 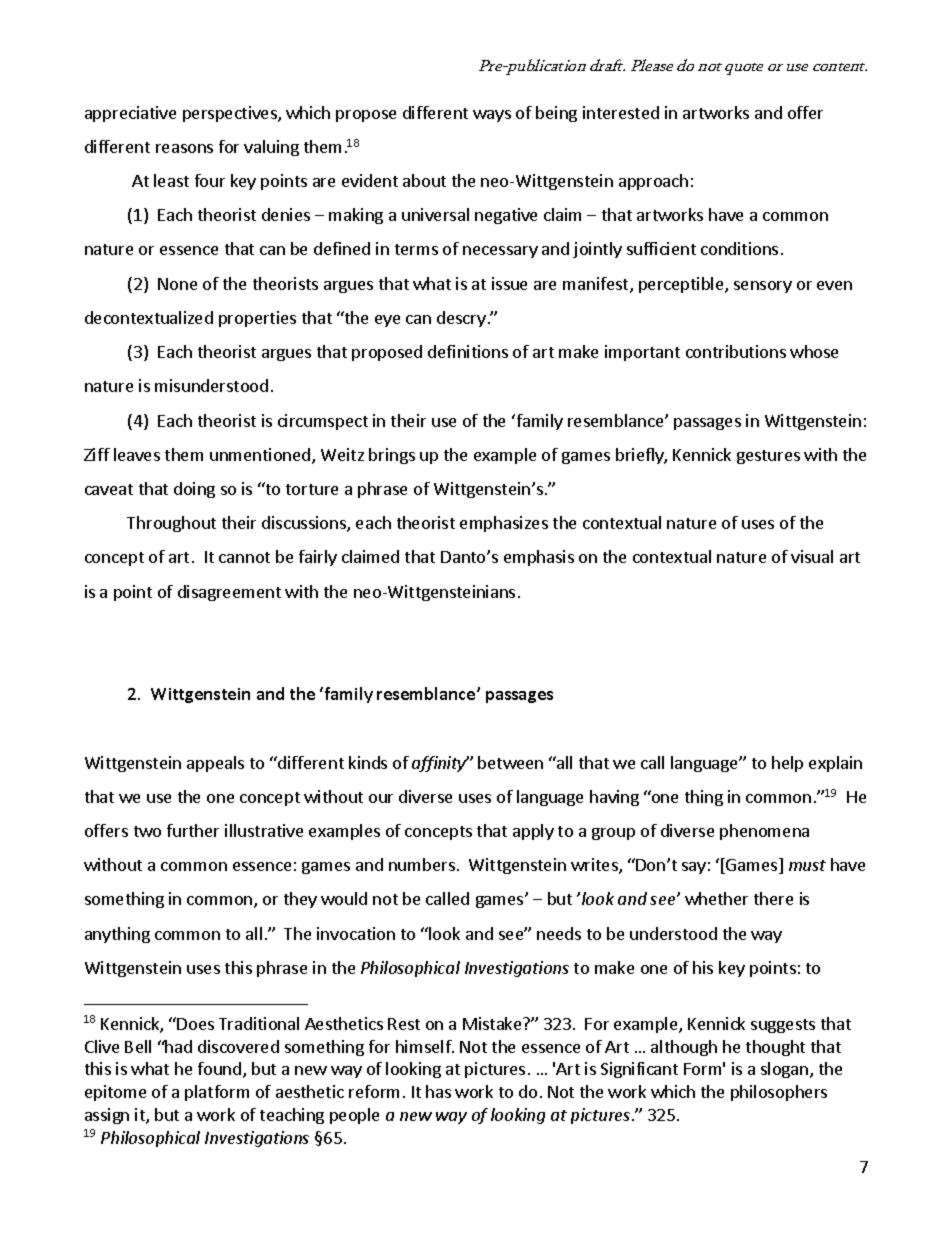 What do you see at coordinates (424, 1046) in the screenshot?
I see `himself` at bounding box center [424, 1046].
